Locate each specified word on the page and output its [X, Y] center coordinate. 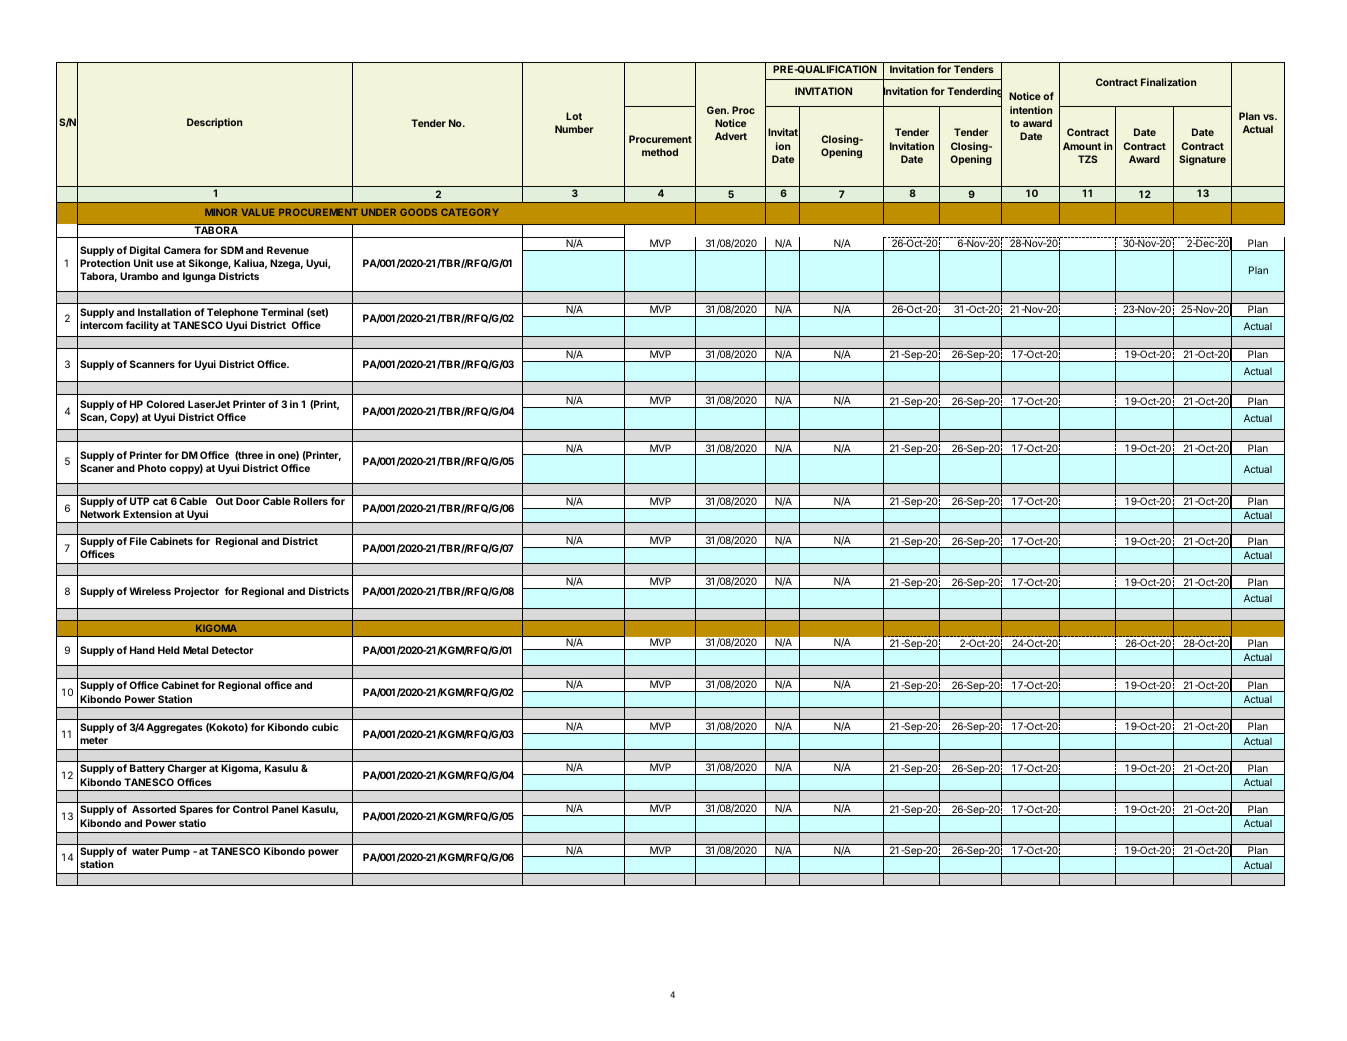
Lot [574, 116]
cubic [325, 727]
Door [248, 501]
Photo [152, 468]
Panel [285, 809]
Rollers [311, 501]
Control [250, 809]
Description [214, 123]
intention [1031, 110]
